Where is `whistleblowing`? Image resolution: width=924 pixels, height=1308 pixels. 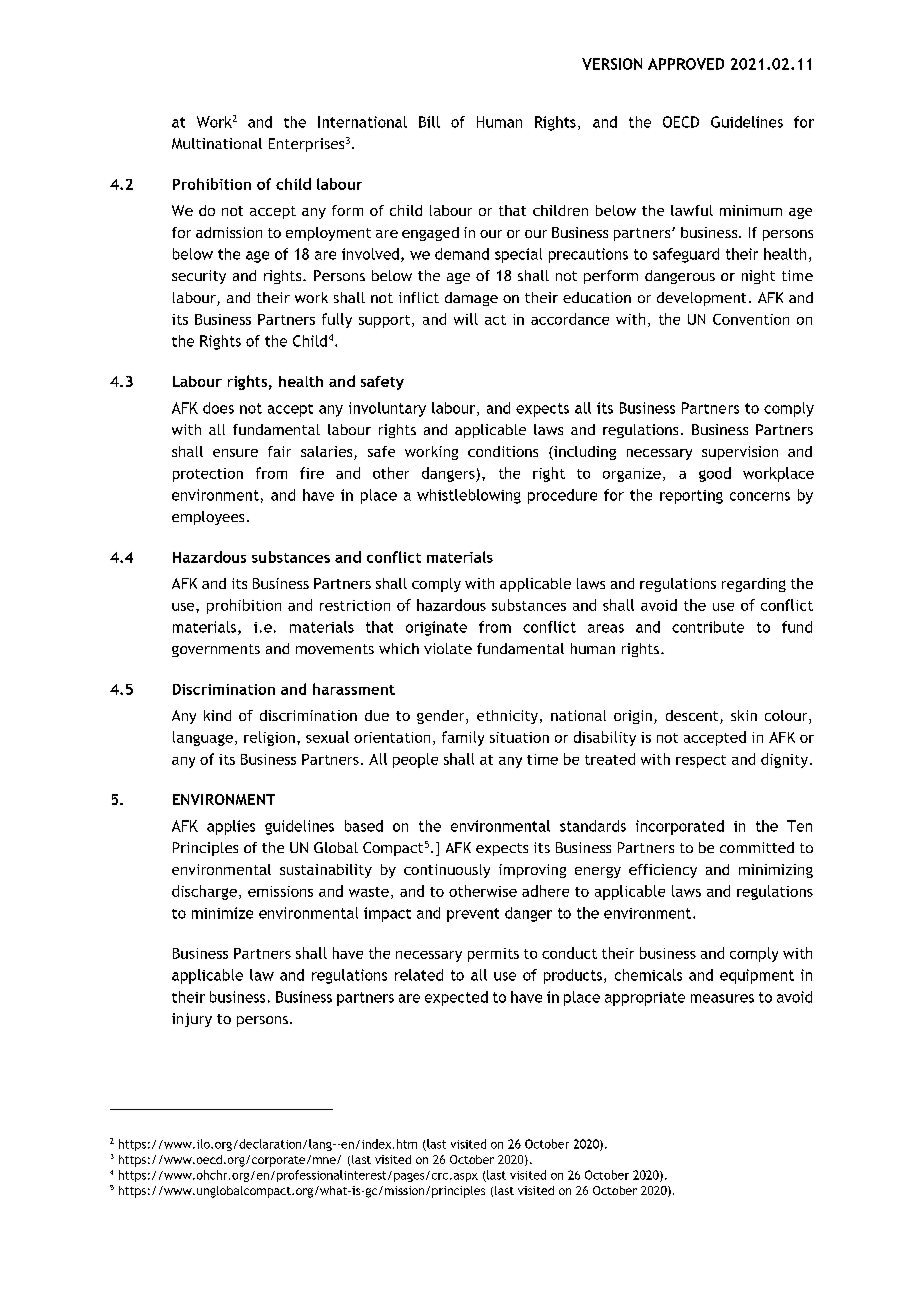
whistleblowing is located at coordinates (469, 496).
